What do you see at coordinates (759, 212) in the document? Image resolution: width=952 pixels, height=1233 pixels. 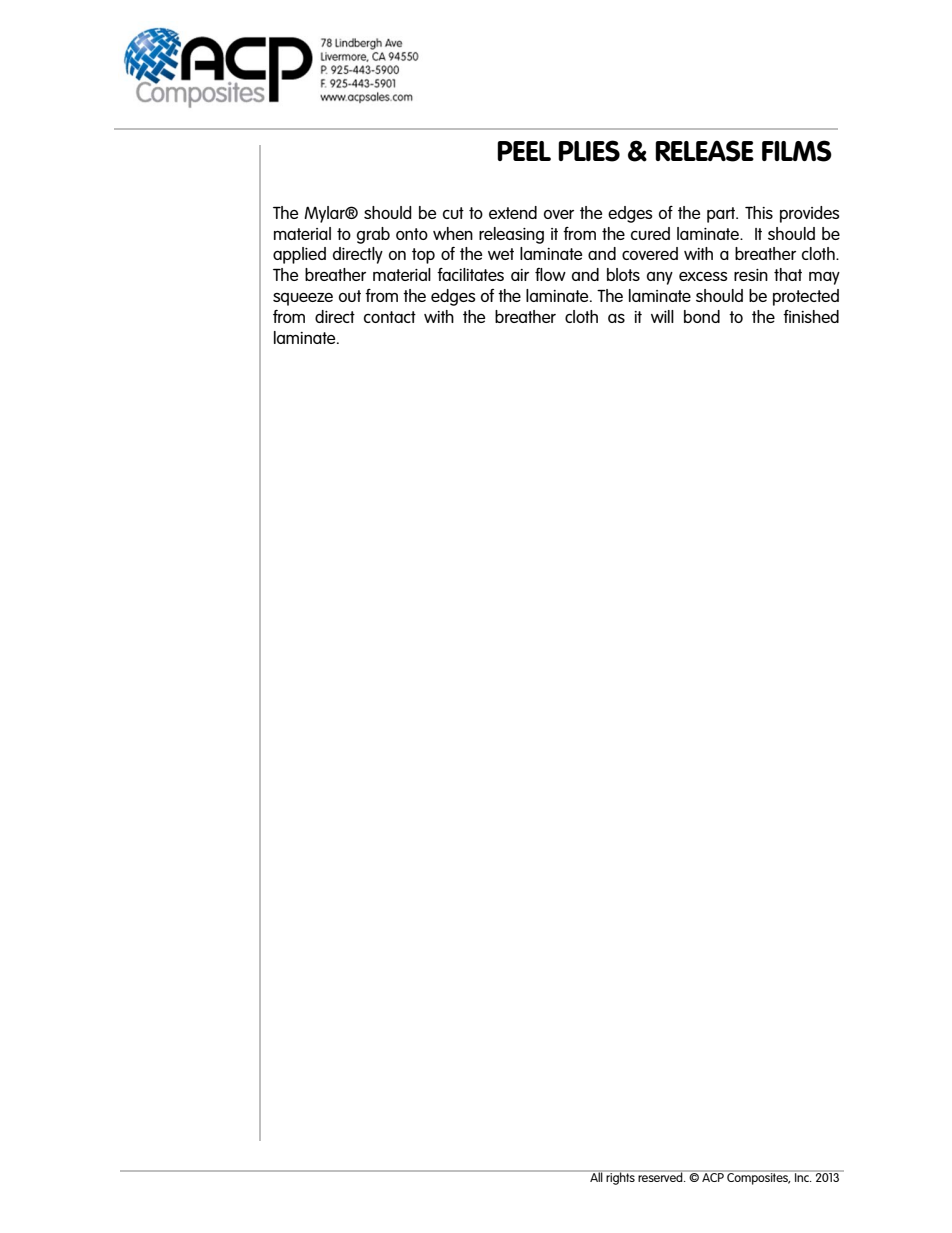 I see `This` at bounding box center [759, 212].
